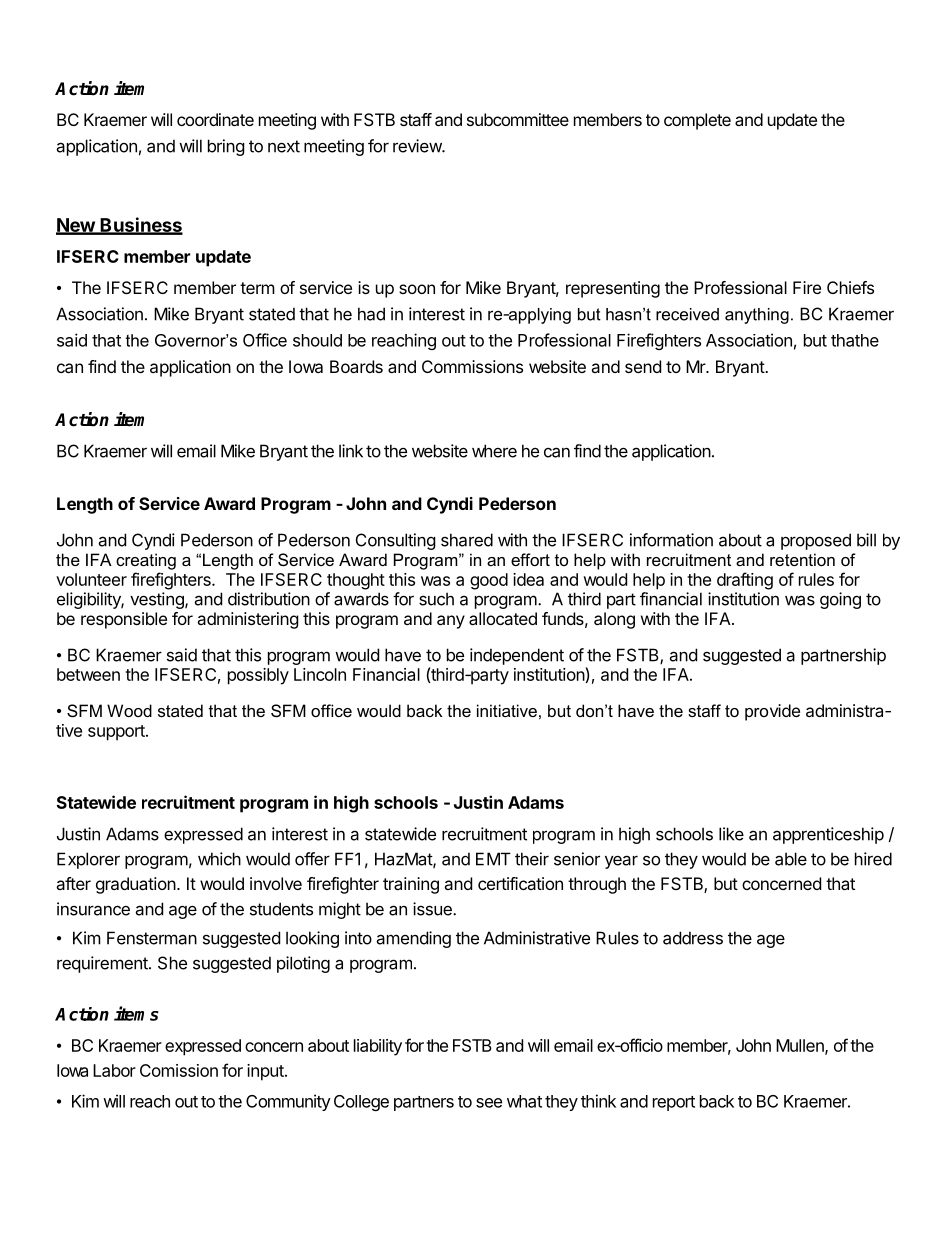 The width and height of the screenshot is (952, 1233). What do you see at coordinates (697, 121) in the screenshot?
I see `complete` at bounding box center [697, 121].
